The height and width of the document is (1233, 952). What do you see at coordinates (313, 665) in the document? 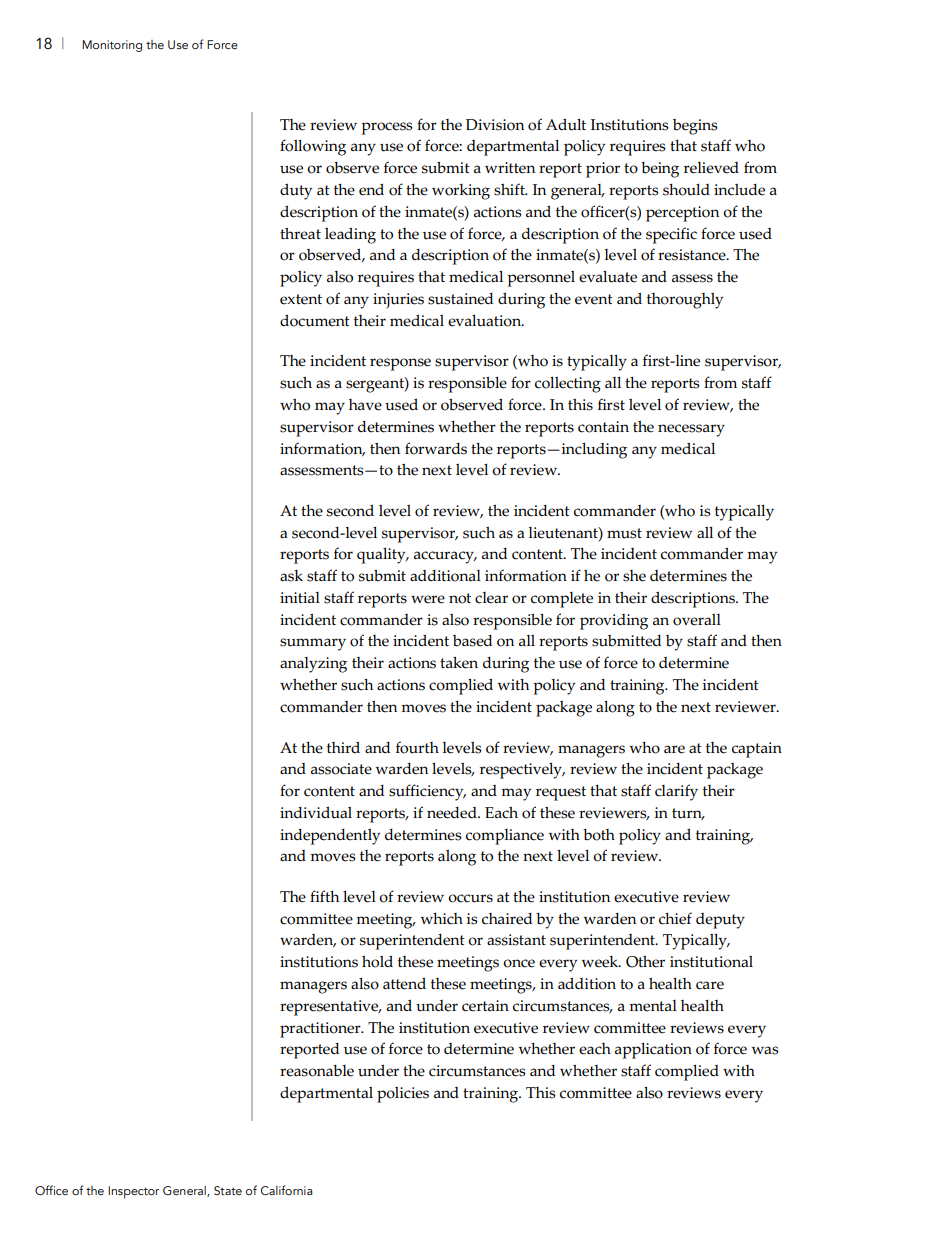
I see `analyzing` at bounding box center [313, 665].
